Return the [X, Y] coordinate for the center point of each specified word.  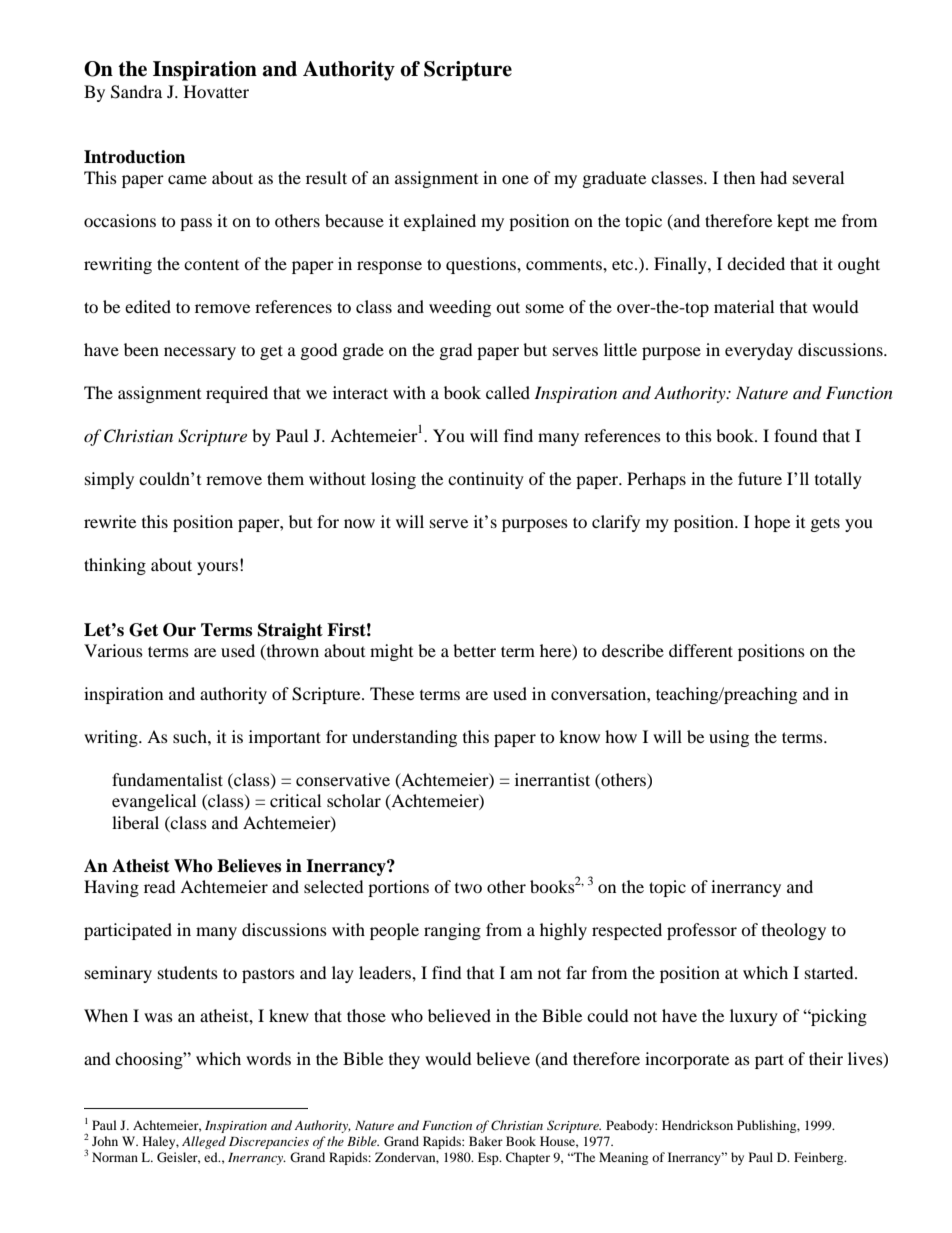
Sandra [136, 92]
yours [217, 568]
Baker [486, 1141]
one [515, 179]
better [474, 650]
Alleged [204, 1142]
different [701, 650]
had [773, 177]
